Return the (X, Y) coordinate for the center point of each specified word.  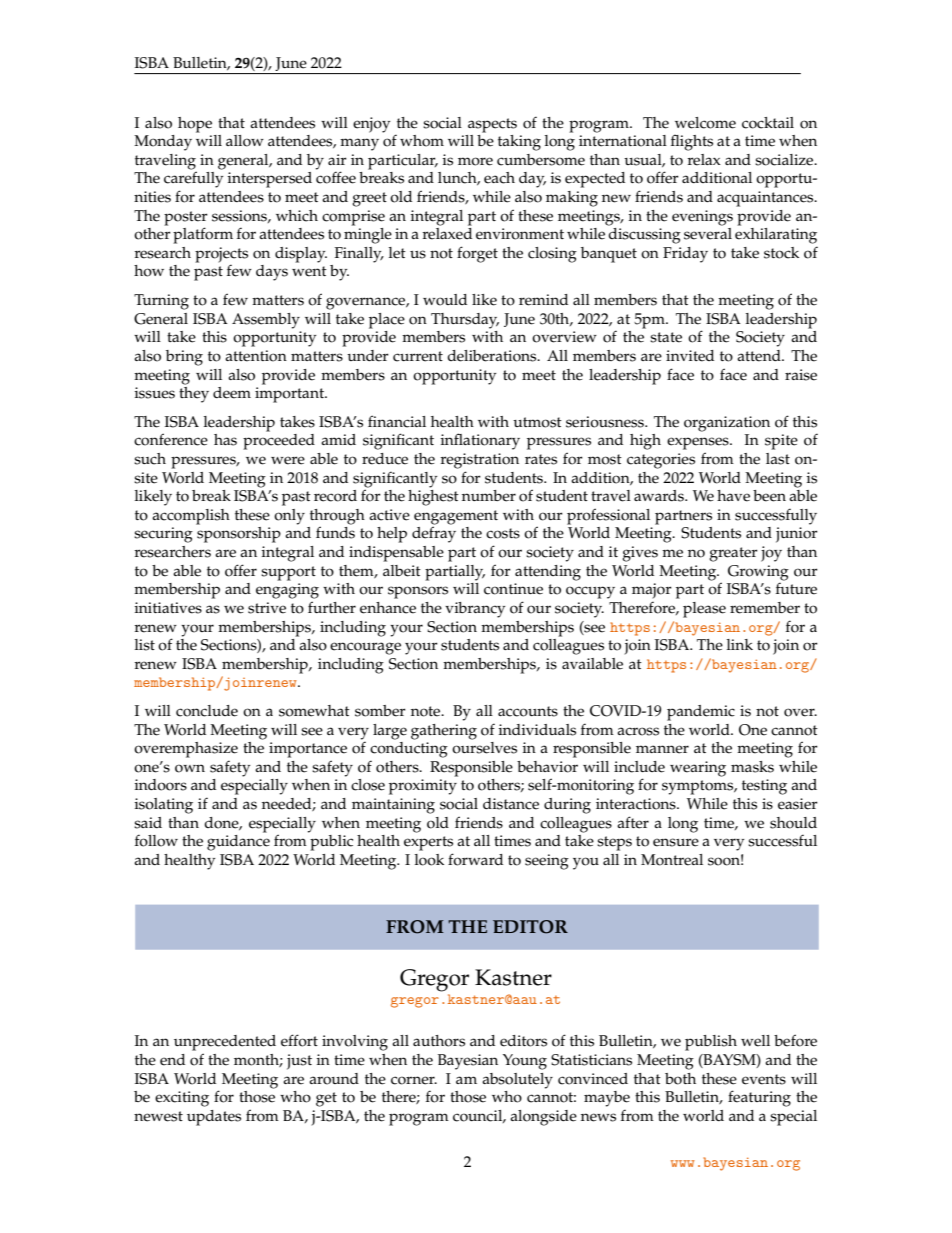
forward (475, 859)
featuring (759, 1098)
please (704, 610)
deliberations (493, 356)
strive (267, 608)
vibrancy (475, 610)
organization (727, 424)
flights (692, 142)
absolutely (517, 1081)
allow (245, 141)
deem (232, 393)
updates (214, 1118)
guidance (238, 843)
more (475, 161)
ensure (676, 842)
